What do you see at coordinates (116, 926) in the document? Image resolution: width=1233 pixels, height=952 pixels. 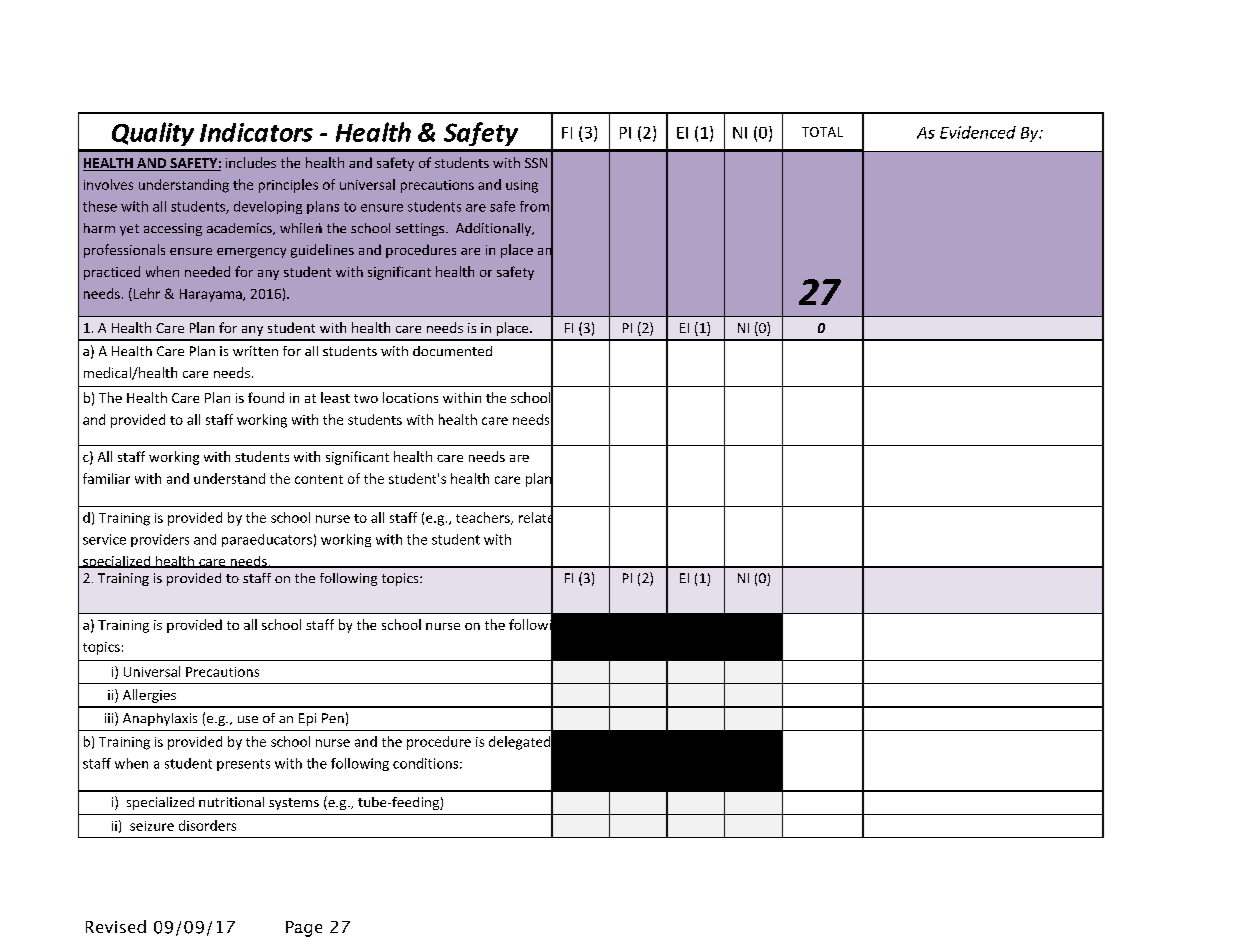 I see `Revised` at bounding box center [116, 926].
